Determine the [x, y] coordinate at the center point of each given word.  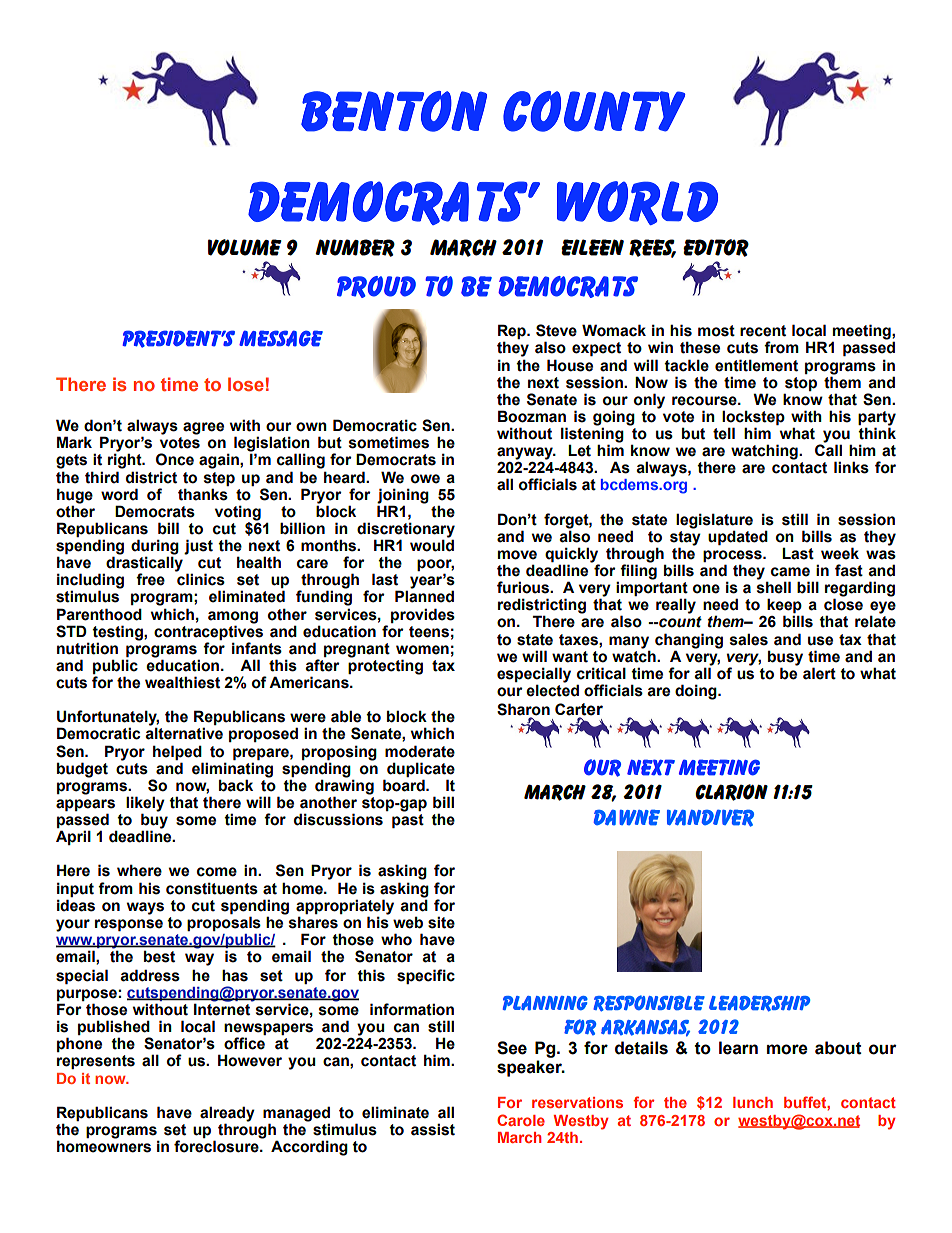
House [570, 365]
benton [394, 111]
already [227, 1115]
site [441, 922]
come [217, 872]
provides [423, 615]
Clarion [731, 792]
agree [203, 428]
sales [749, 639]
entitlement [756, 365]
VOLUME [245, 247]
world [637, 203]
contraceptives [208, 631]
